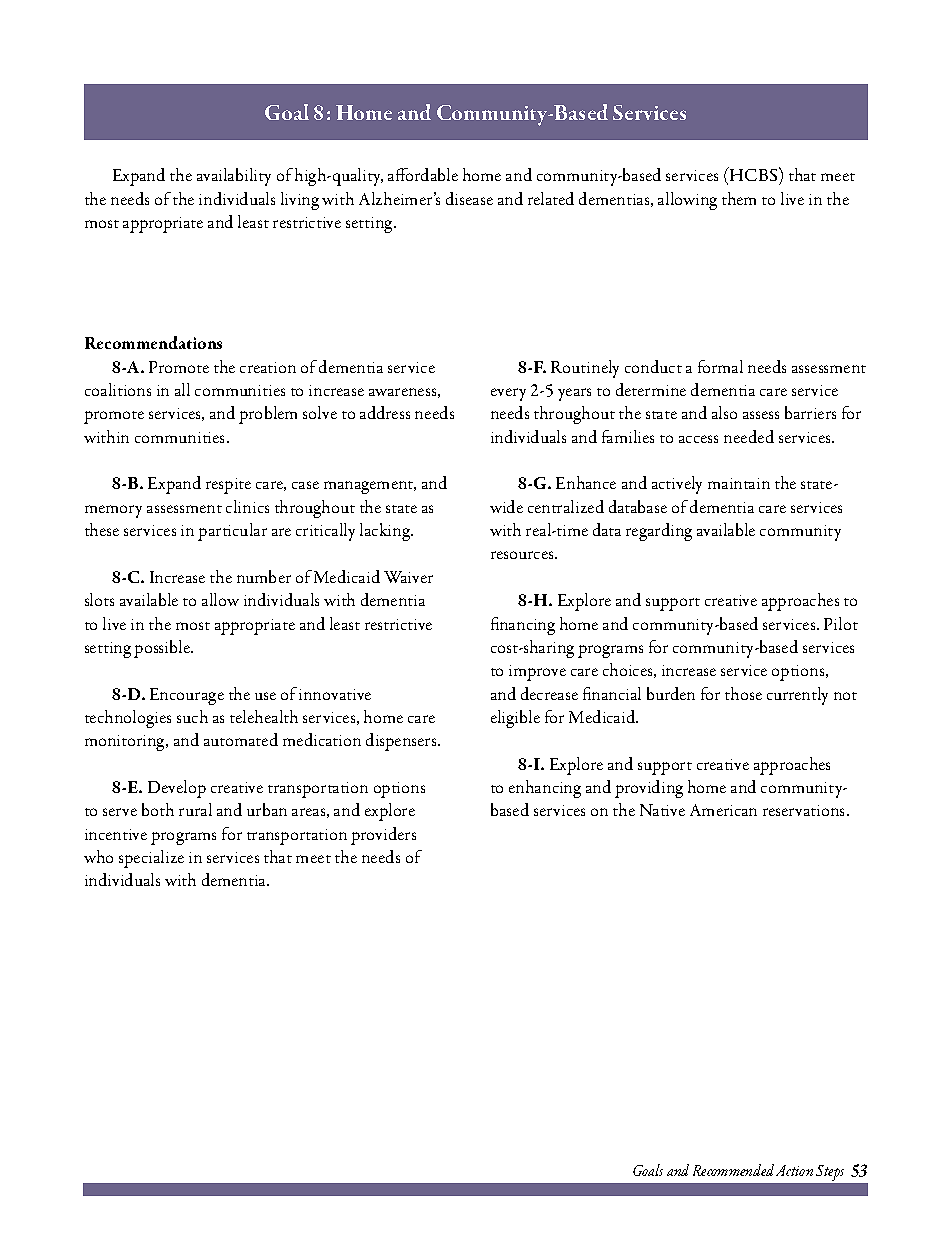 The width and height of the image is (952, 1233). I want to click on rural, so click(195, 809).
